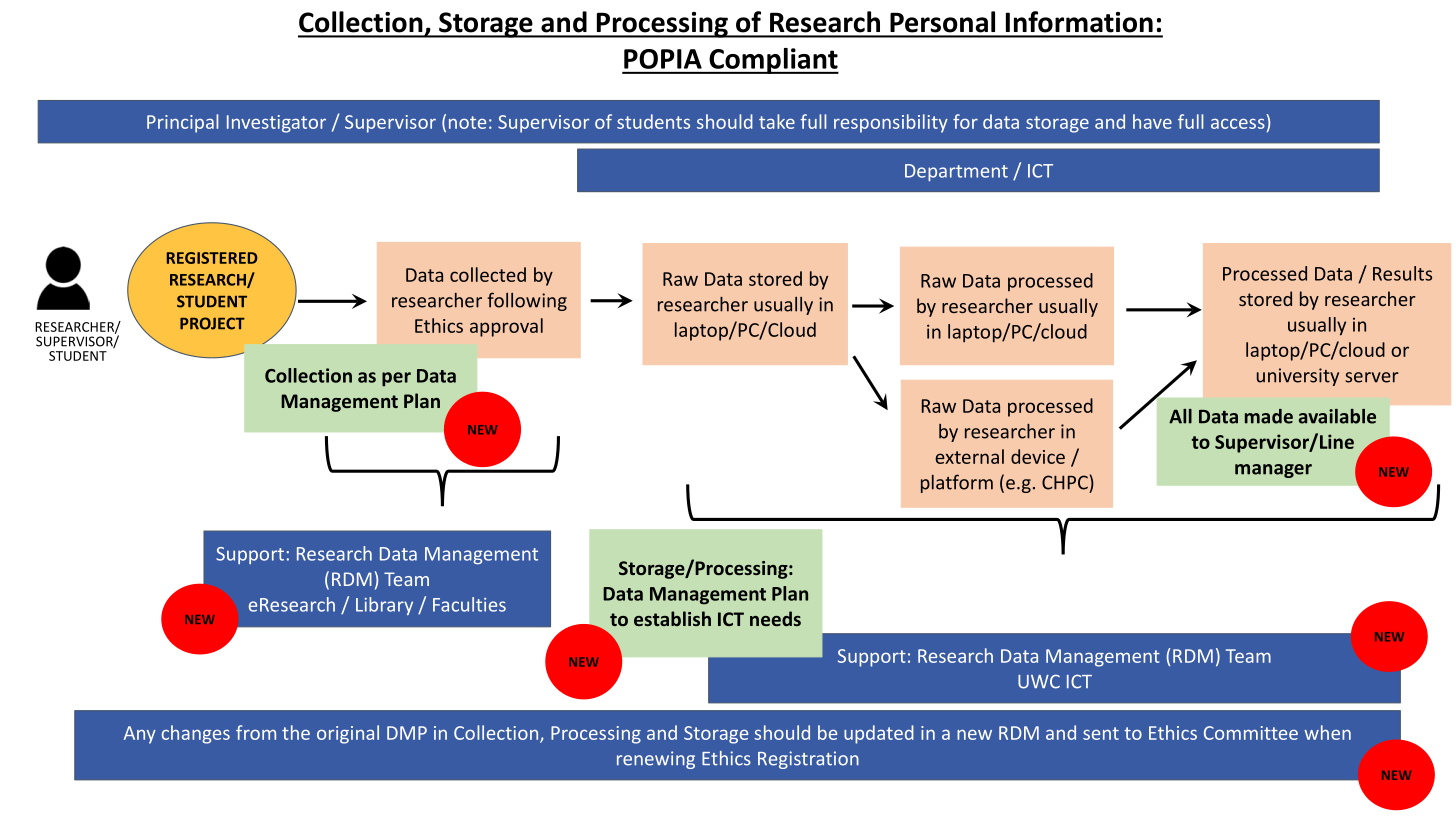  What do you see at coordinates (969, 456) in the screenshot?
I see `external` at bounding box center [969, 456].
